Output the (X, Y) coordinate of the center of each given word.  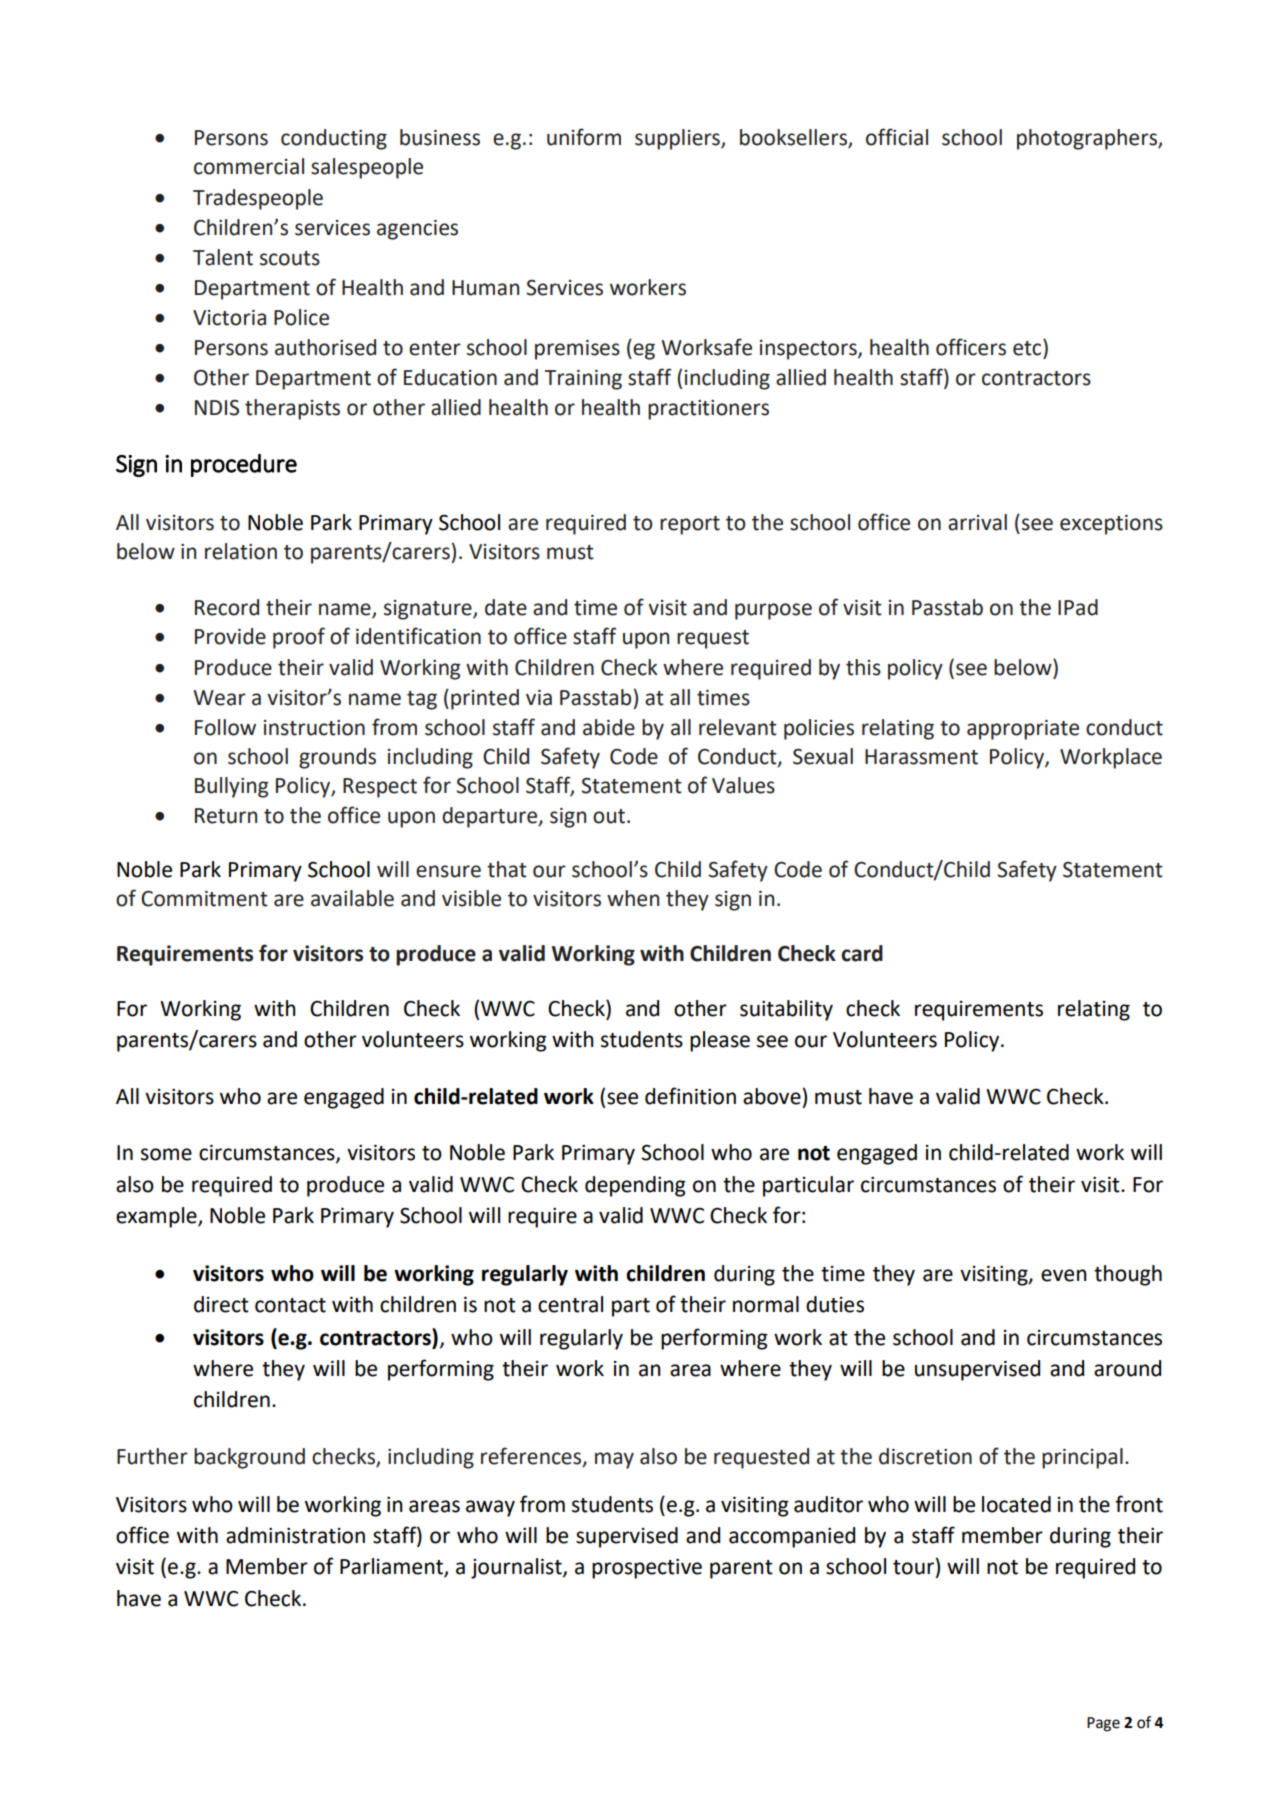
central (570, 1304)
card (862, 953)
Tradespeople (258, 199)
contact (290, 1305)
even (1064, 1275)
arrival (977, 522)
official (897, 137)
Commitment (204, 899)
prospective (647, 1569)
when (633, 898)
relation (241, 551)
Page (1103, 1724)
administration (295, 1535)
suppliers (678, 139)
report (690, 525)
